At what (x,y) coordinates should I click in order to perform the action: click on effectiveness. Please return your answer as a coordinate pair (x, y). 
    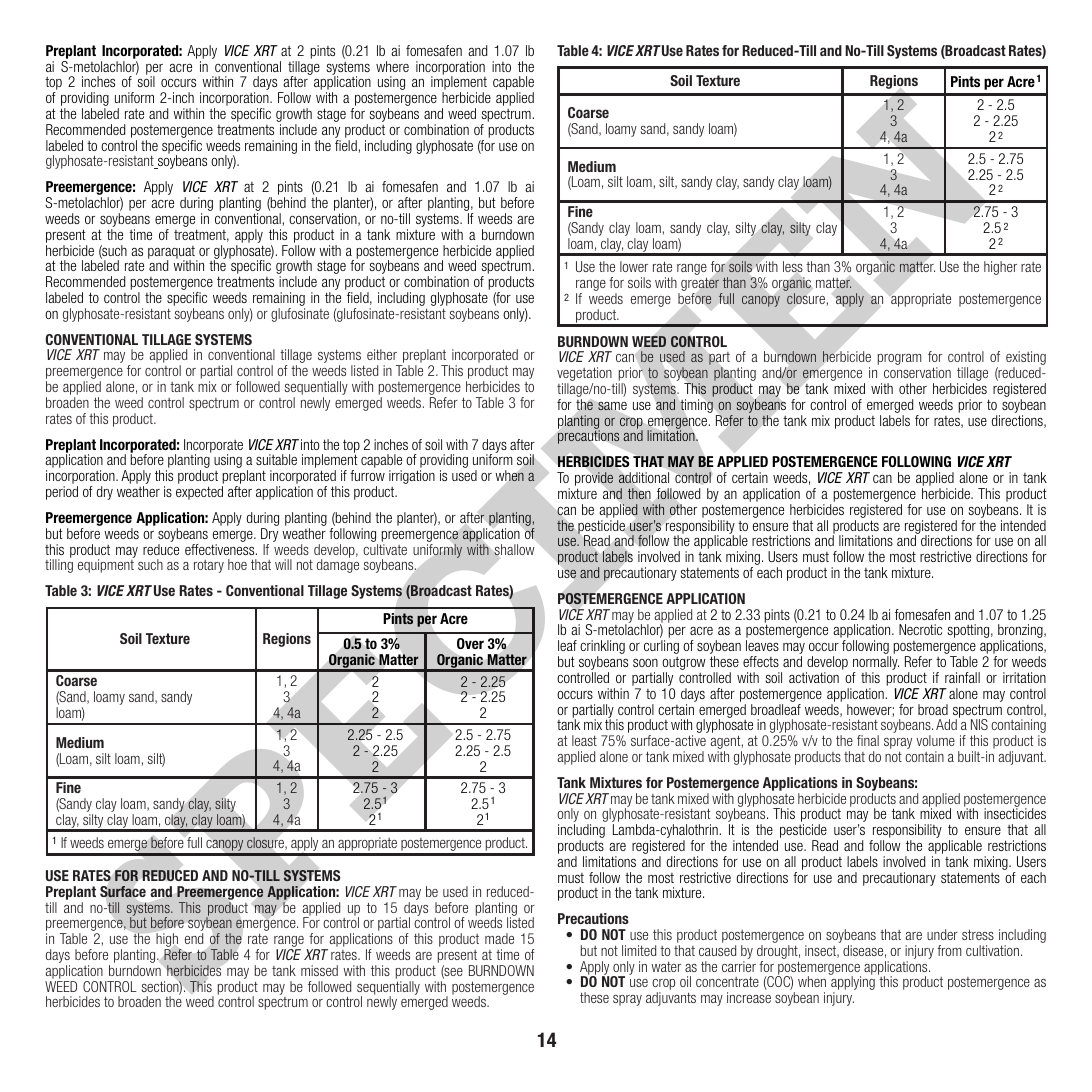
    Looking at the image, I should click on (221, 549).
